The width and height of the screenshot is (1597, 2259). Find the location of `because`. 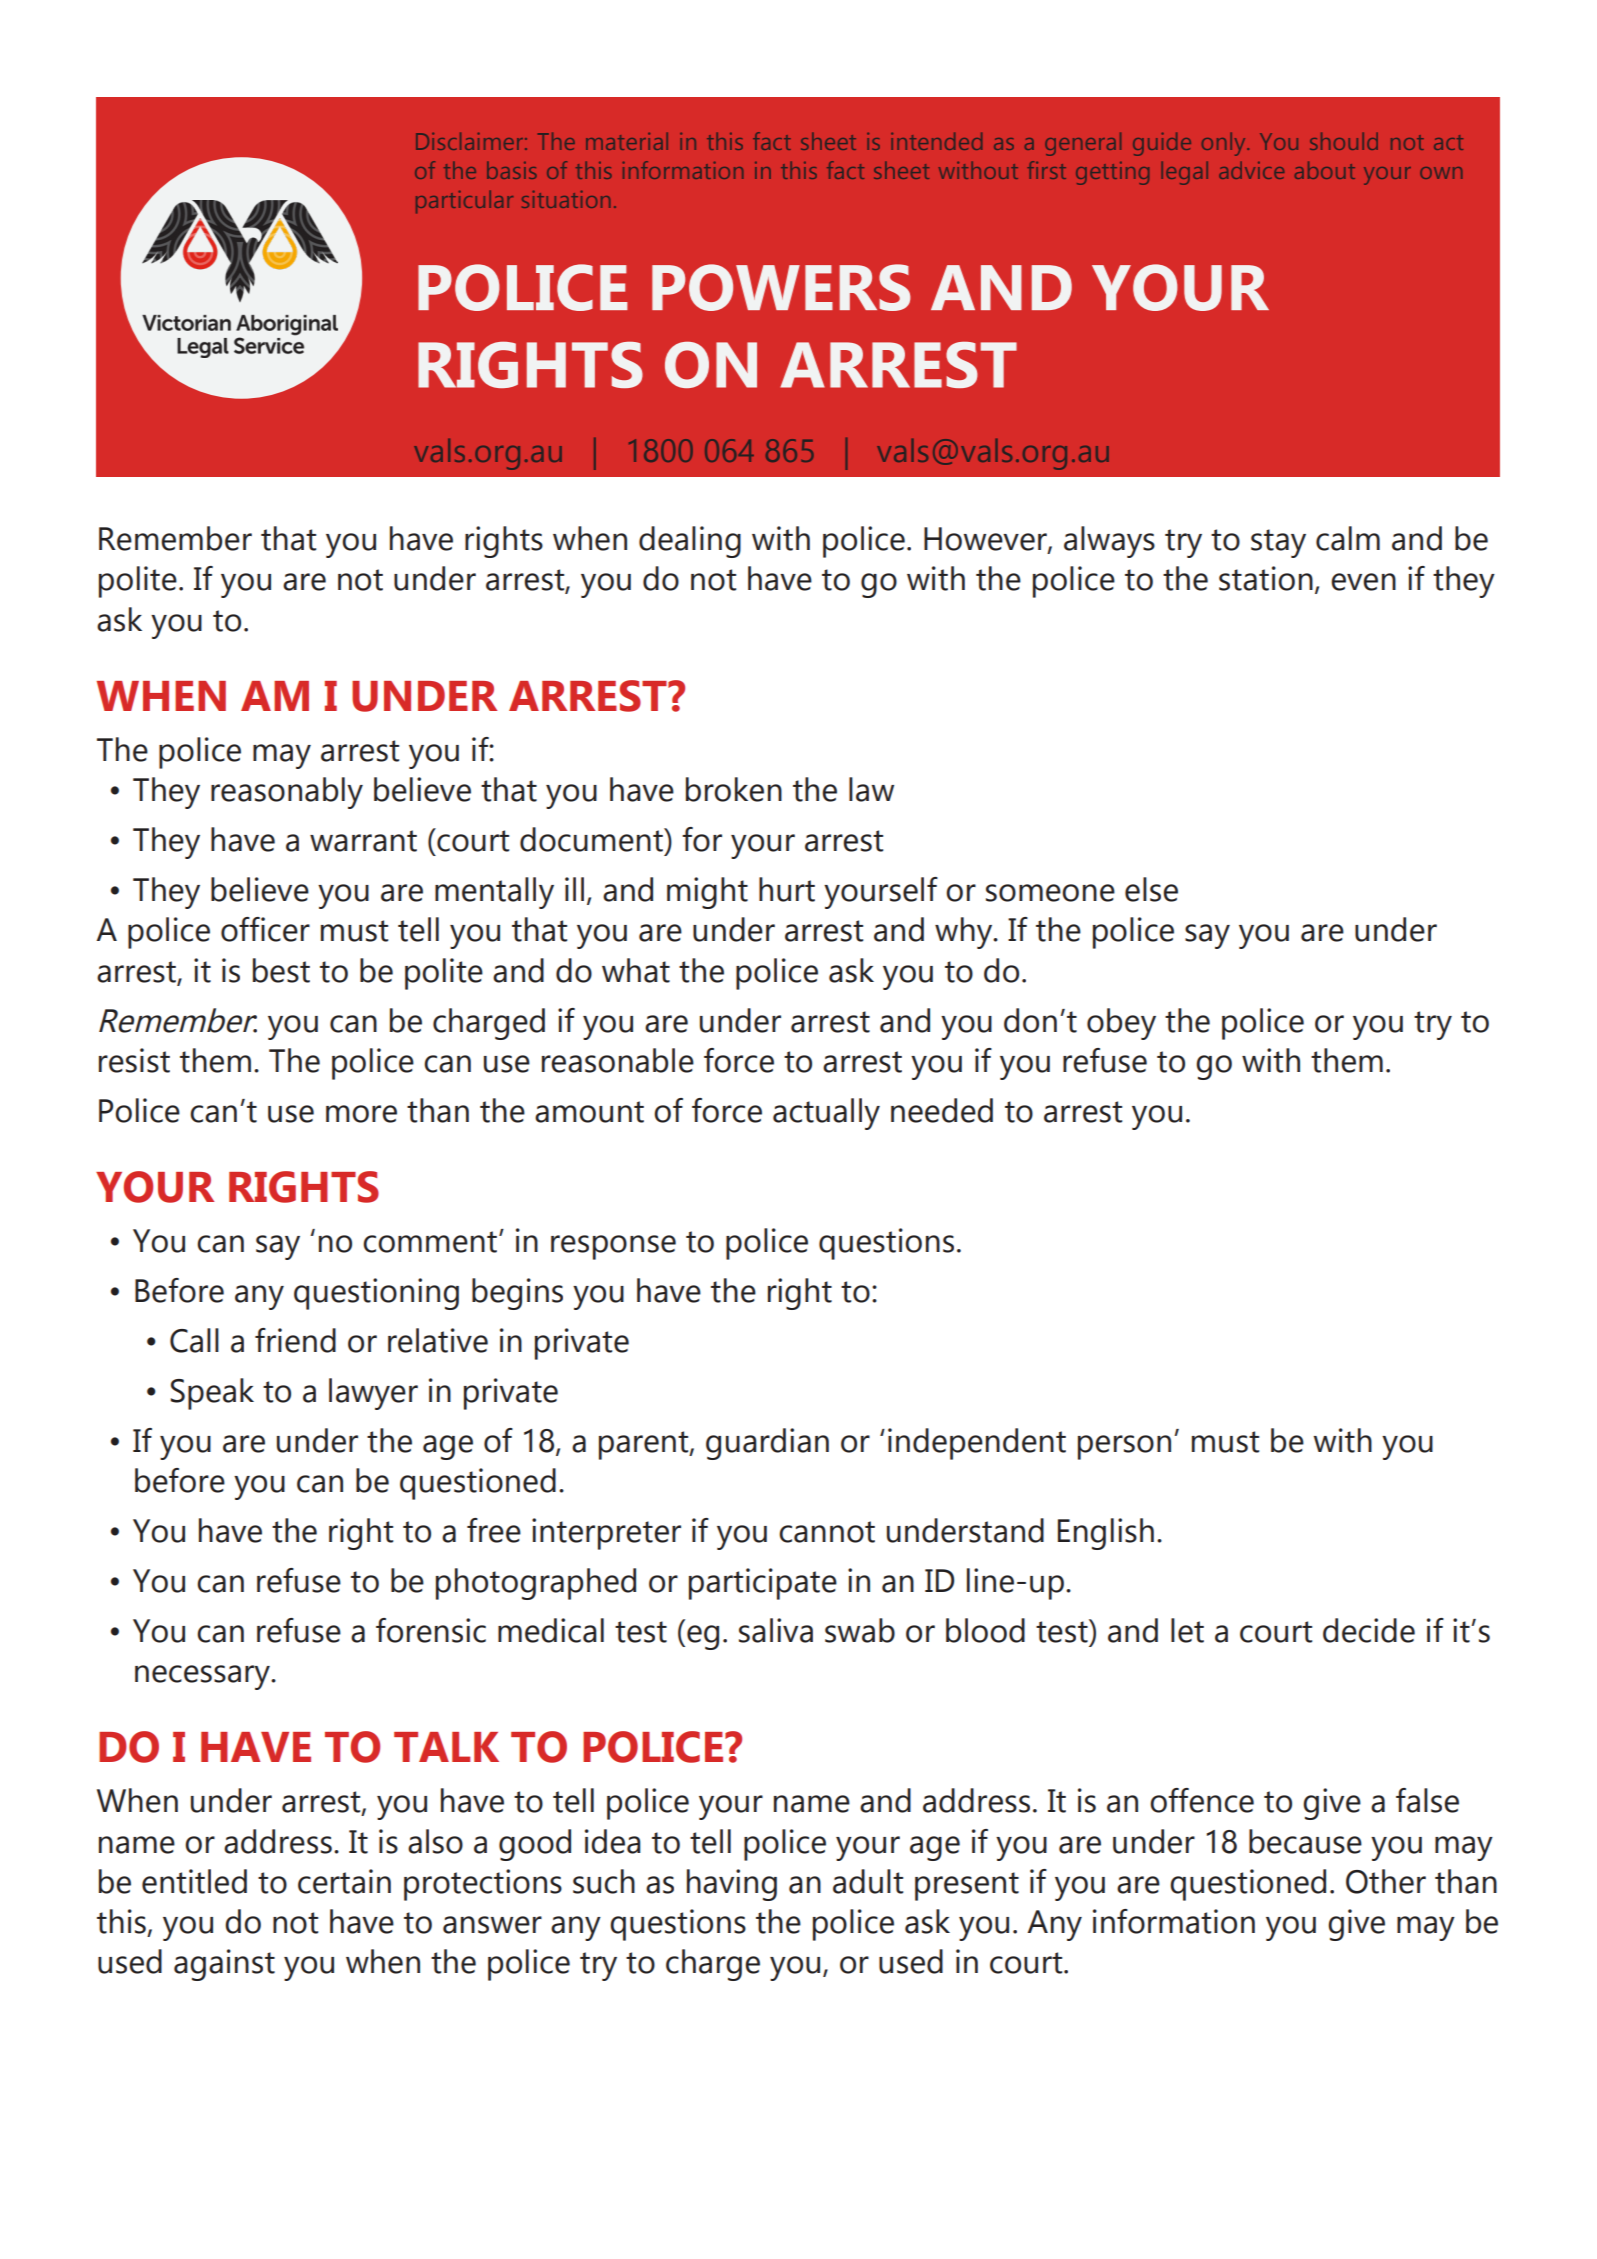

because is located at coordinates (1305, 1841).
